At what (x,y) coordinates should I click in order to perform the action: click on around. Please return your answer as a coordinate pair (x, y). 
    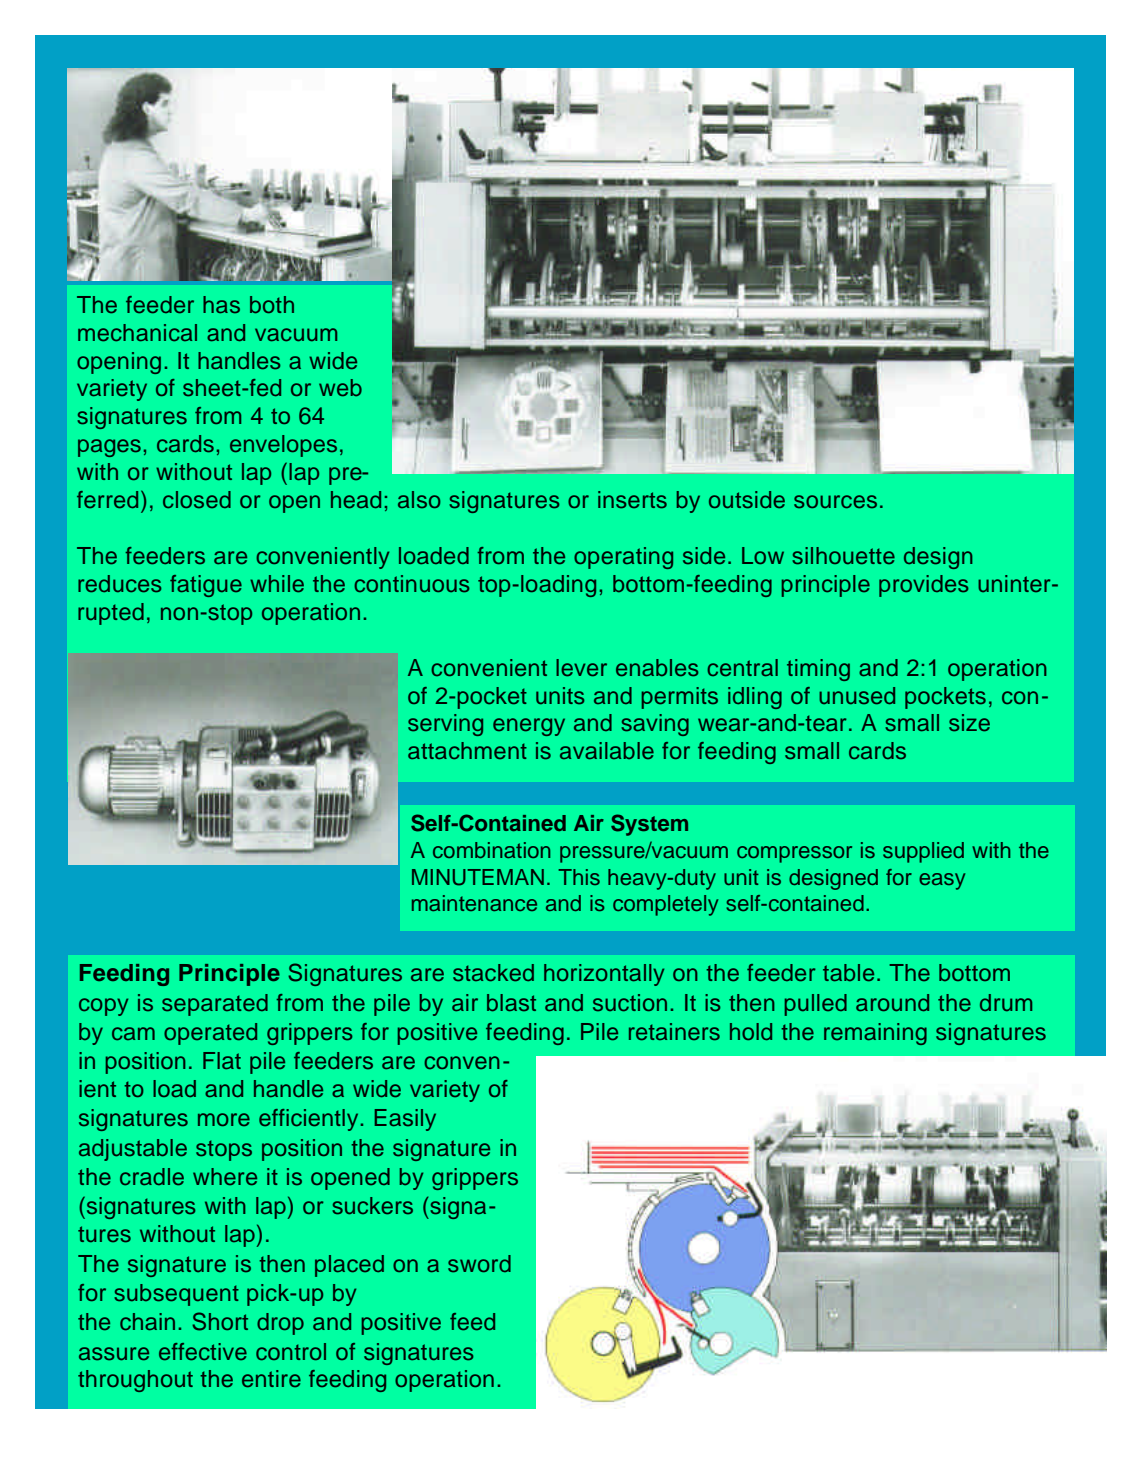
    Looking at the image, I should click on (892, 1003).
